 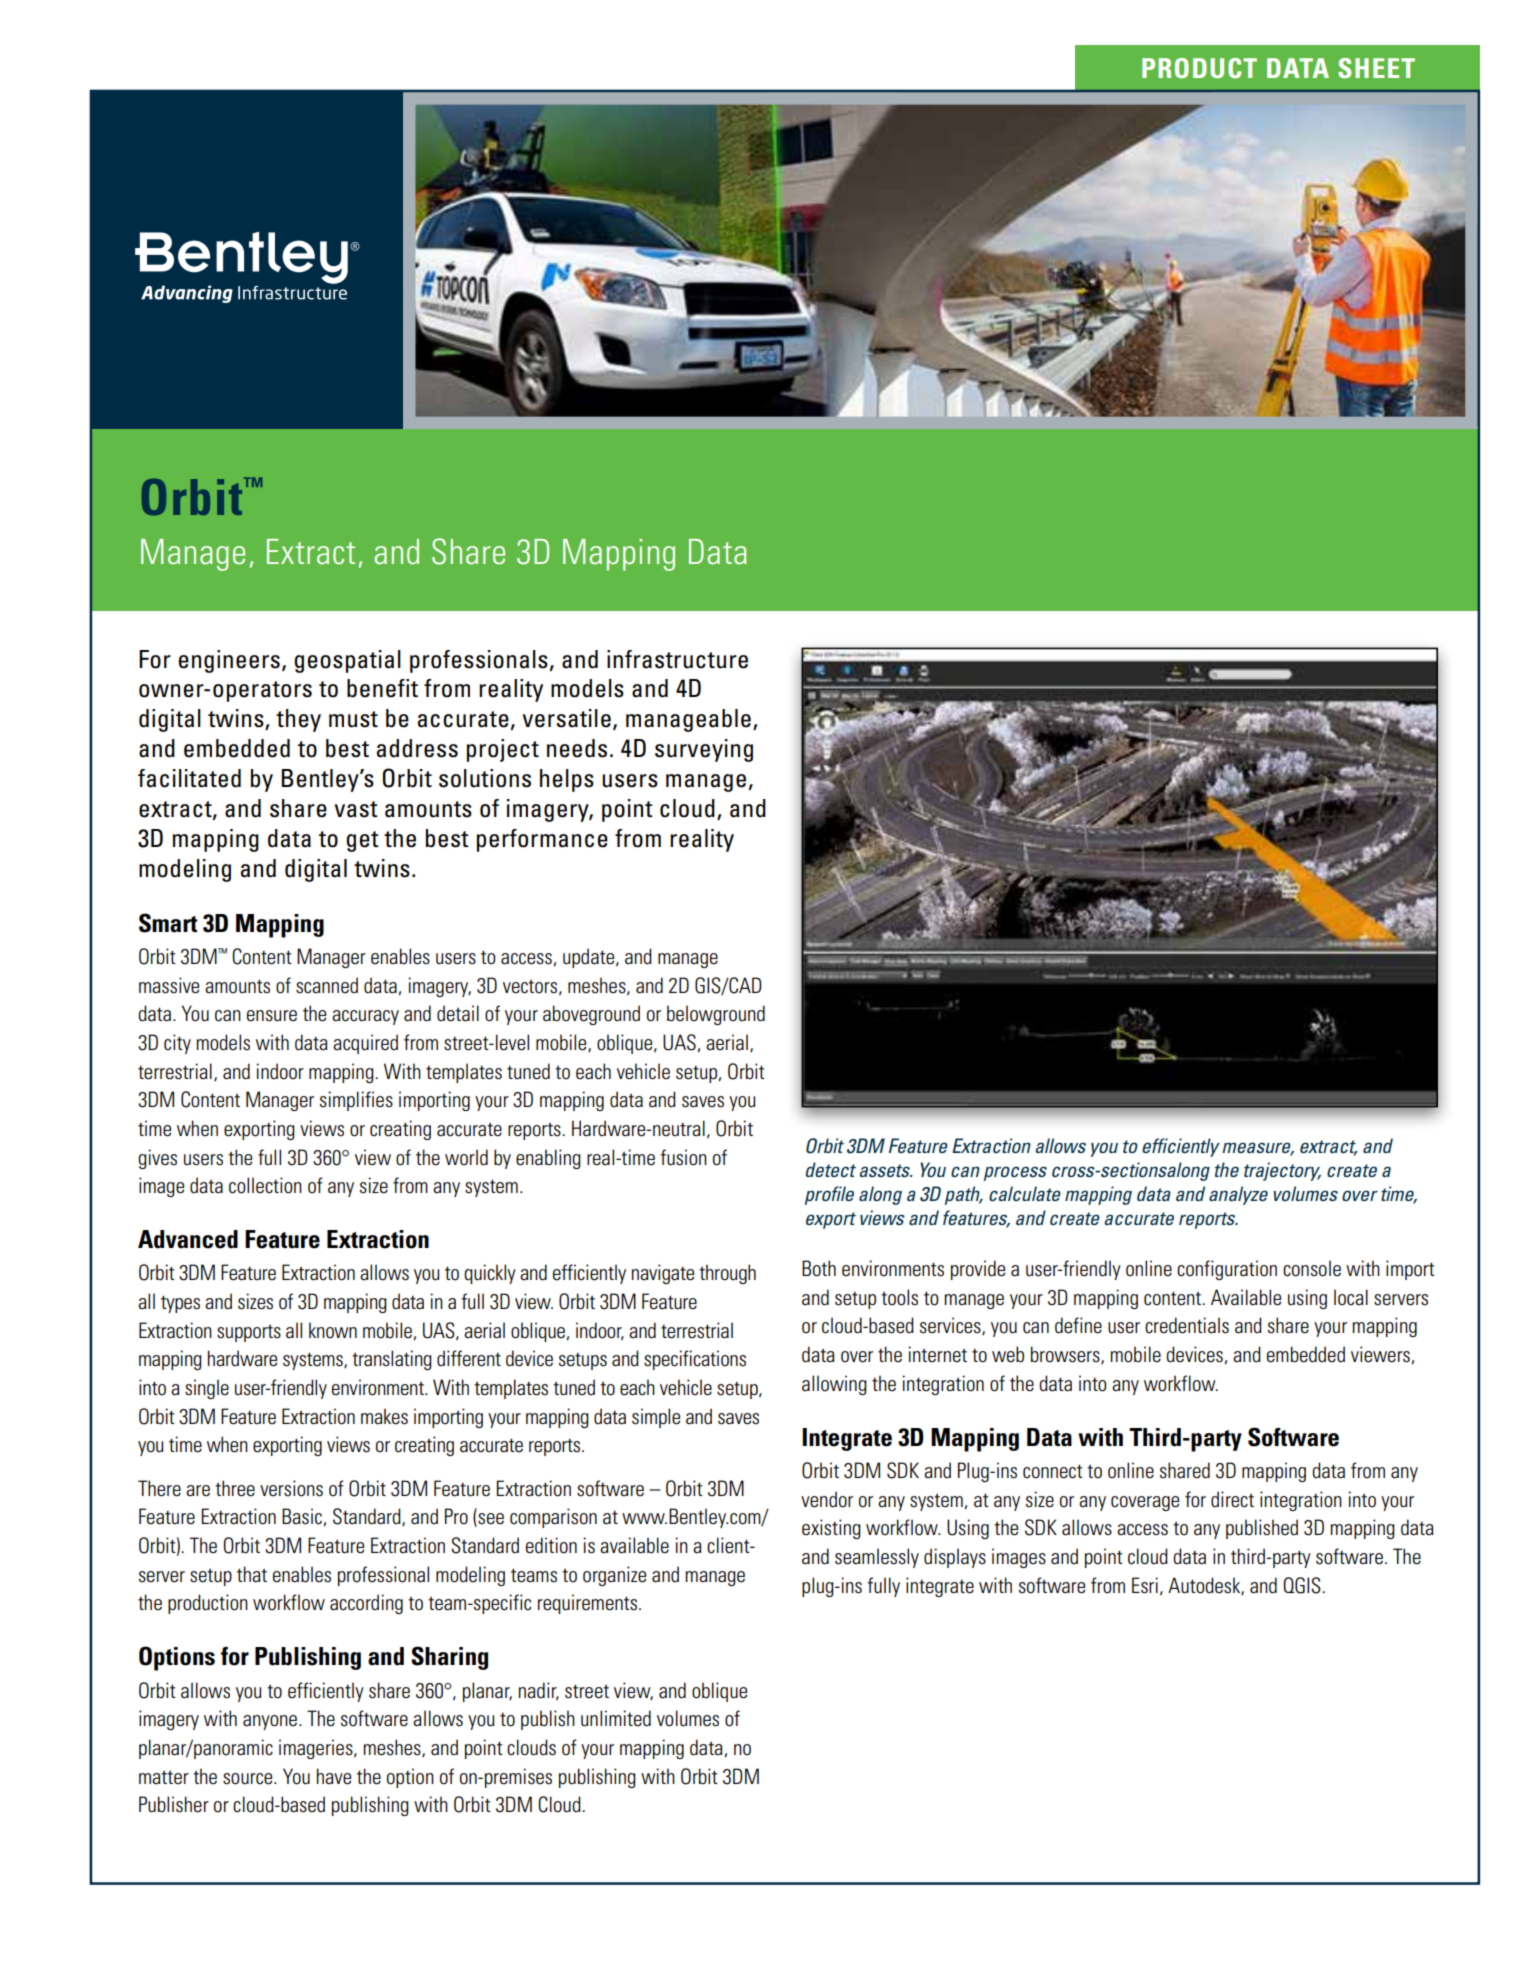 What do you see at coordinates (270, 1722) in the document?
I see `anyone` at bounding box center [270, 1722].
